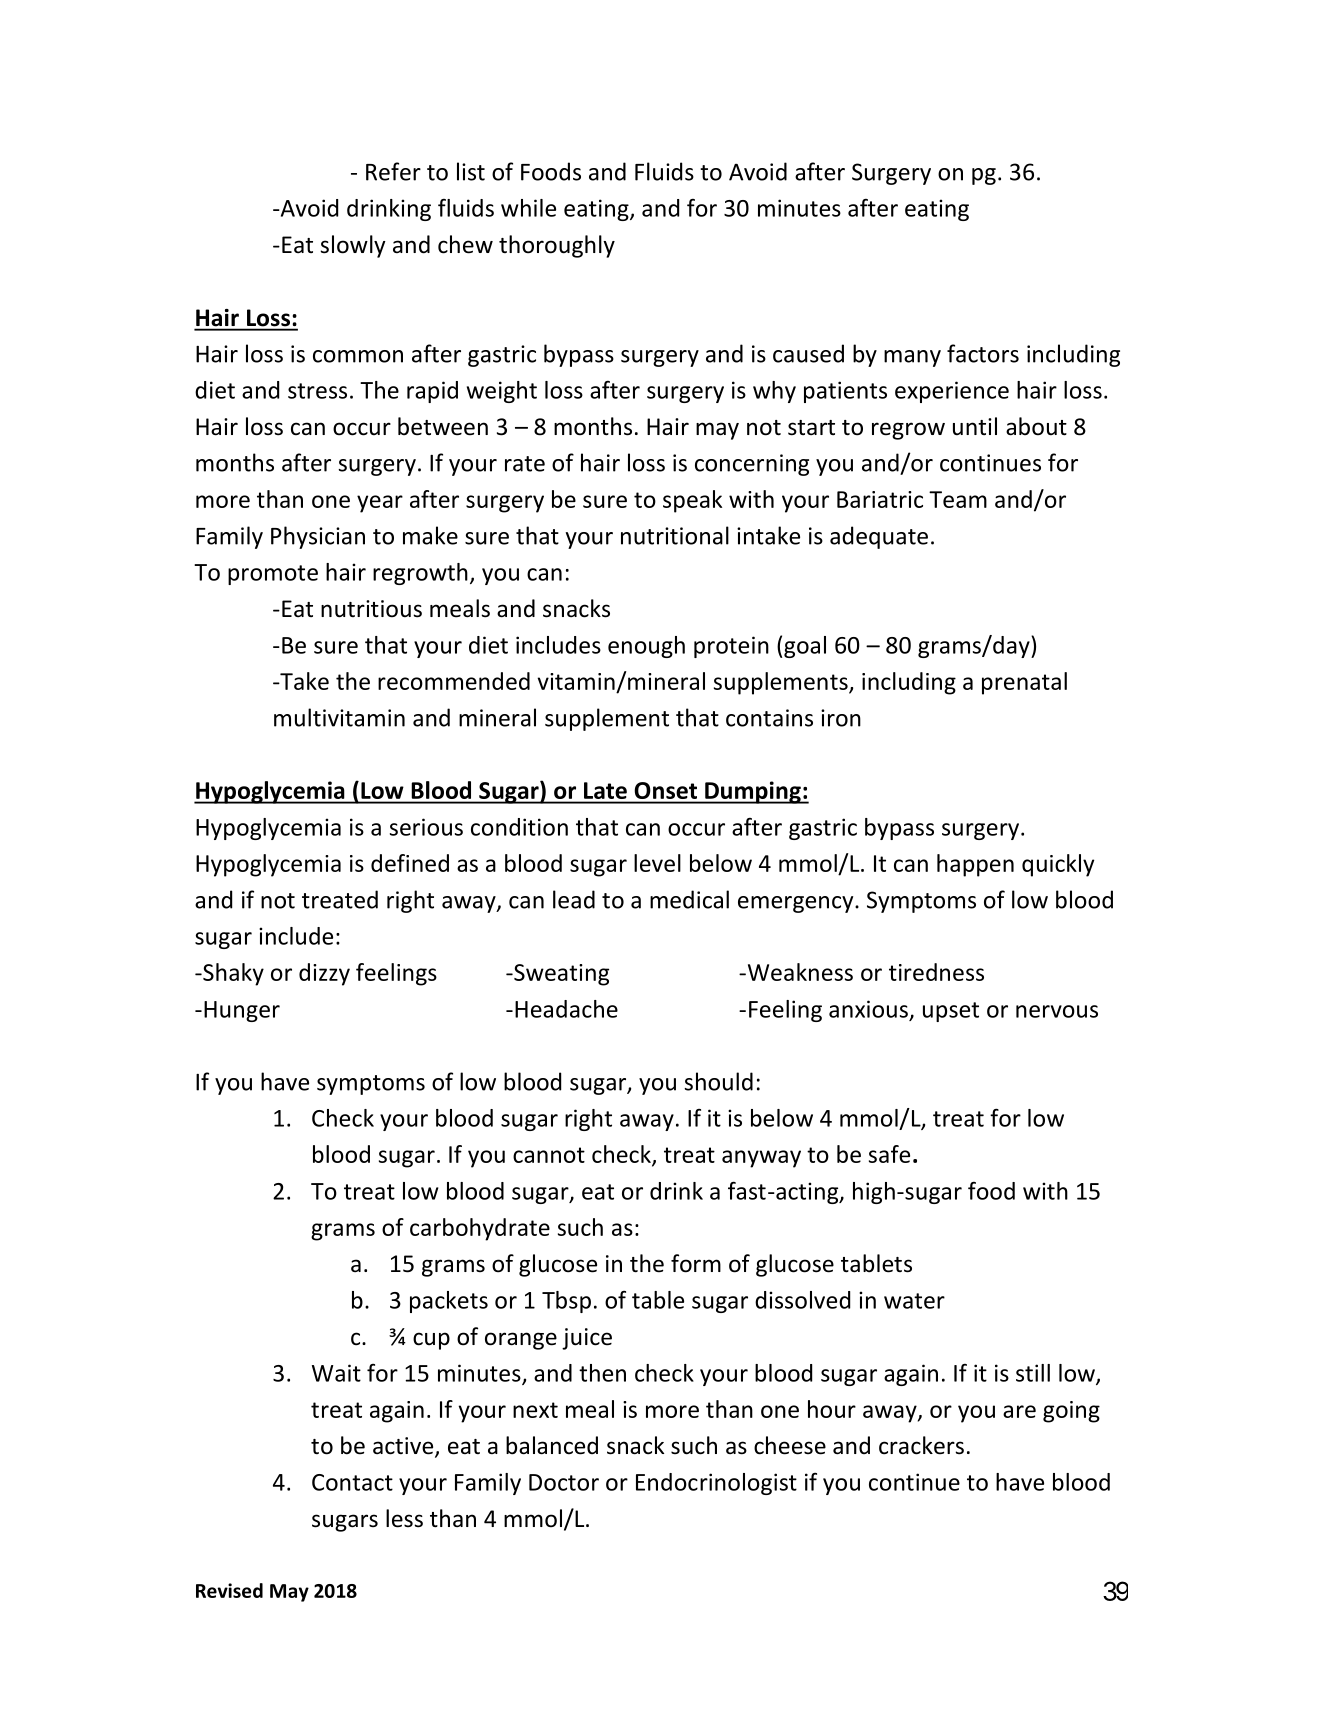  Describe the element at coordinates (557, 246) in the document. I see `thoroughly` at that location.
